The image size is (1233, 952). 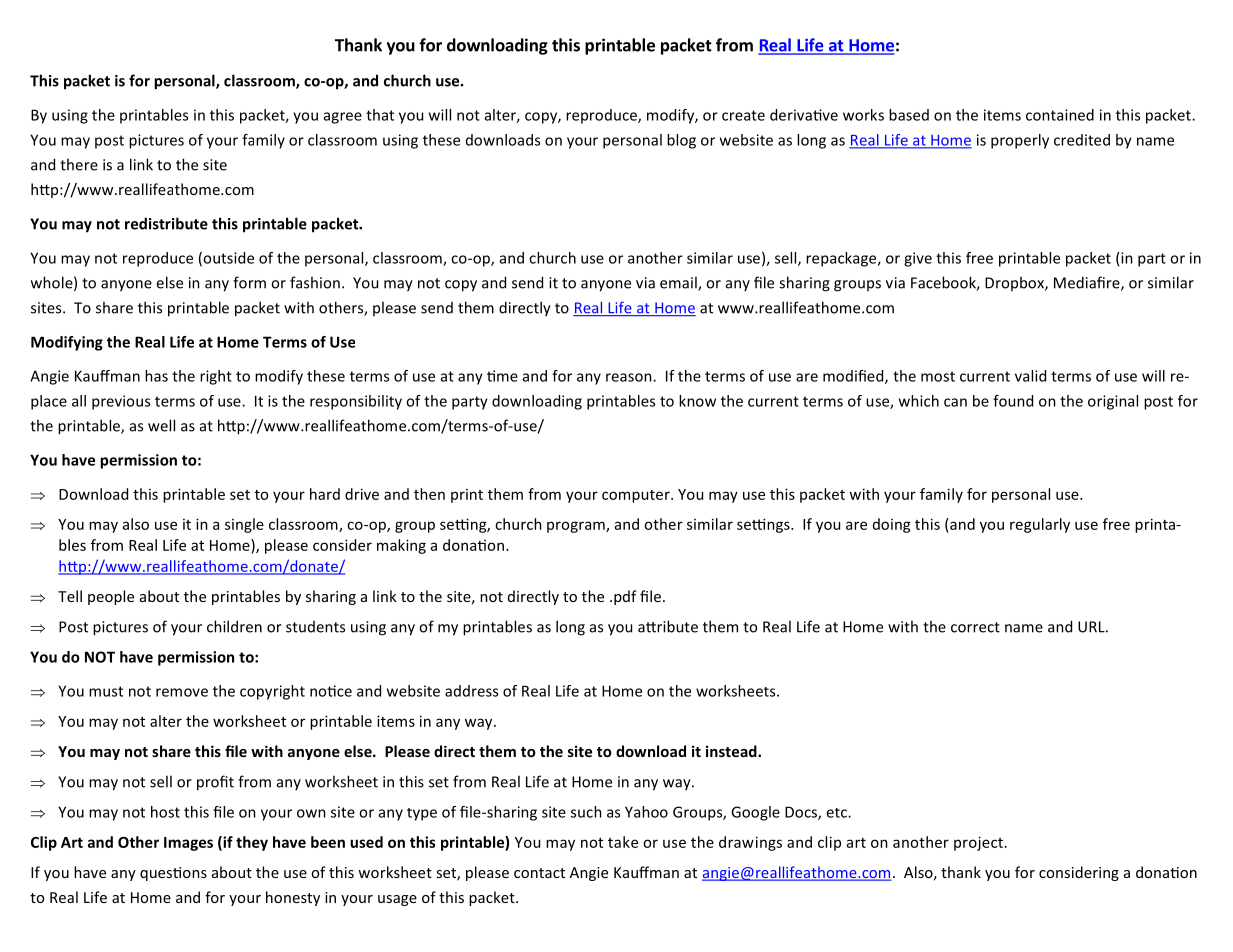 I want to click on form, so click(x=249, y=282).
